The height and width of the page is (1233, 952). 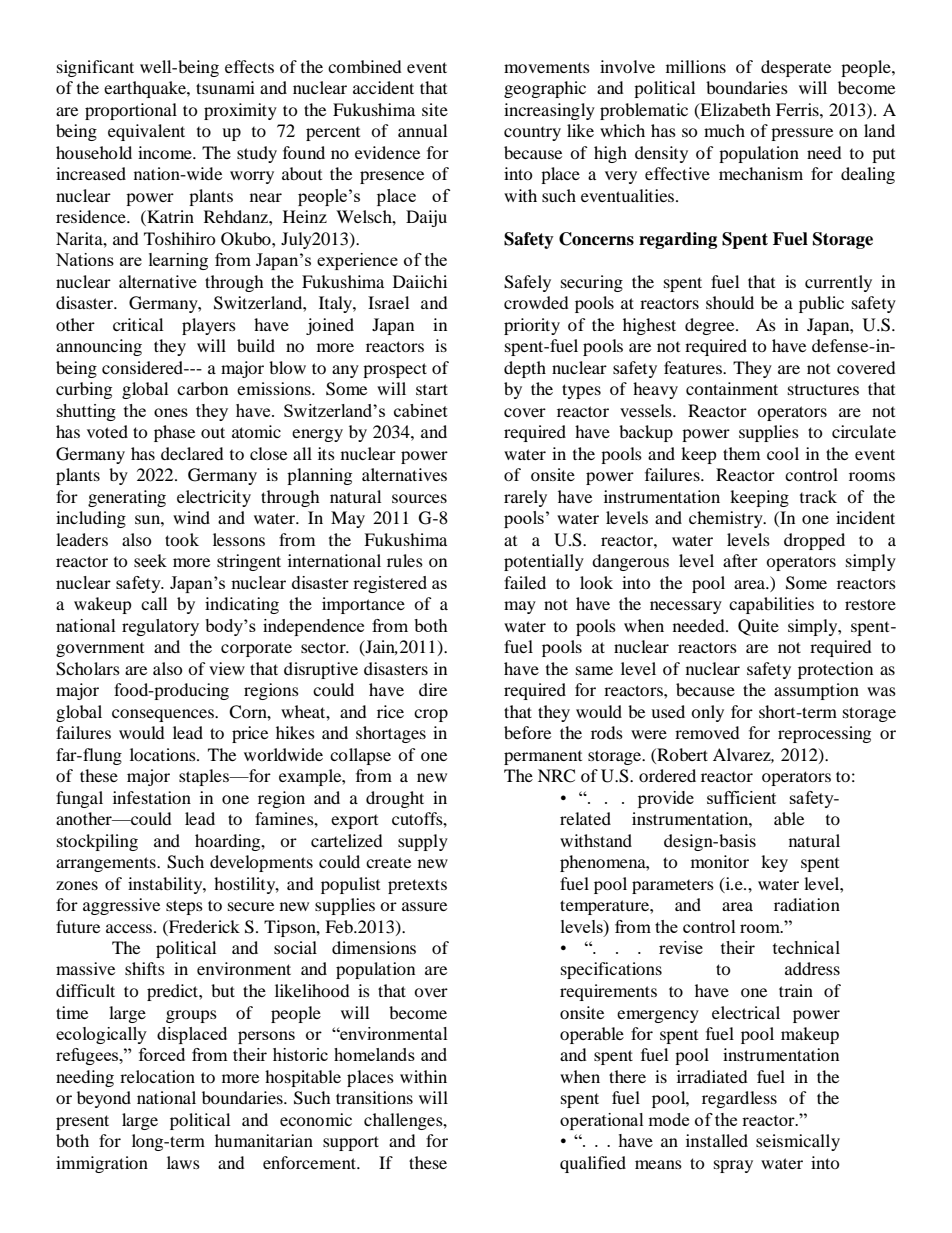 What do you see at coordinates (525, 582) in the page?
I see `failed` at bounding box center [525, 582].
